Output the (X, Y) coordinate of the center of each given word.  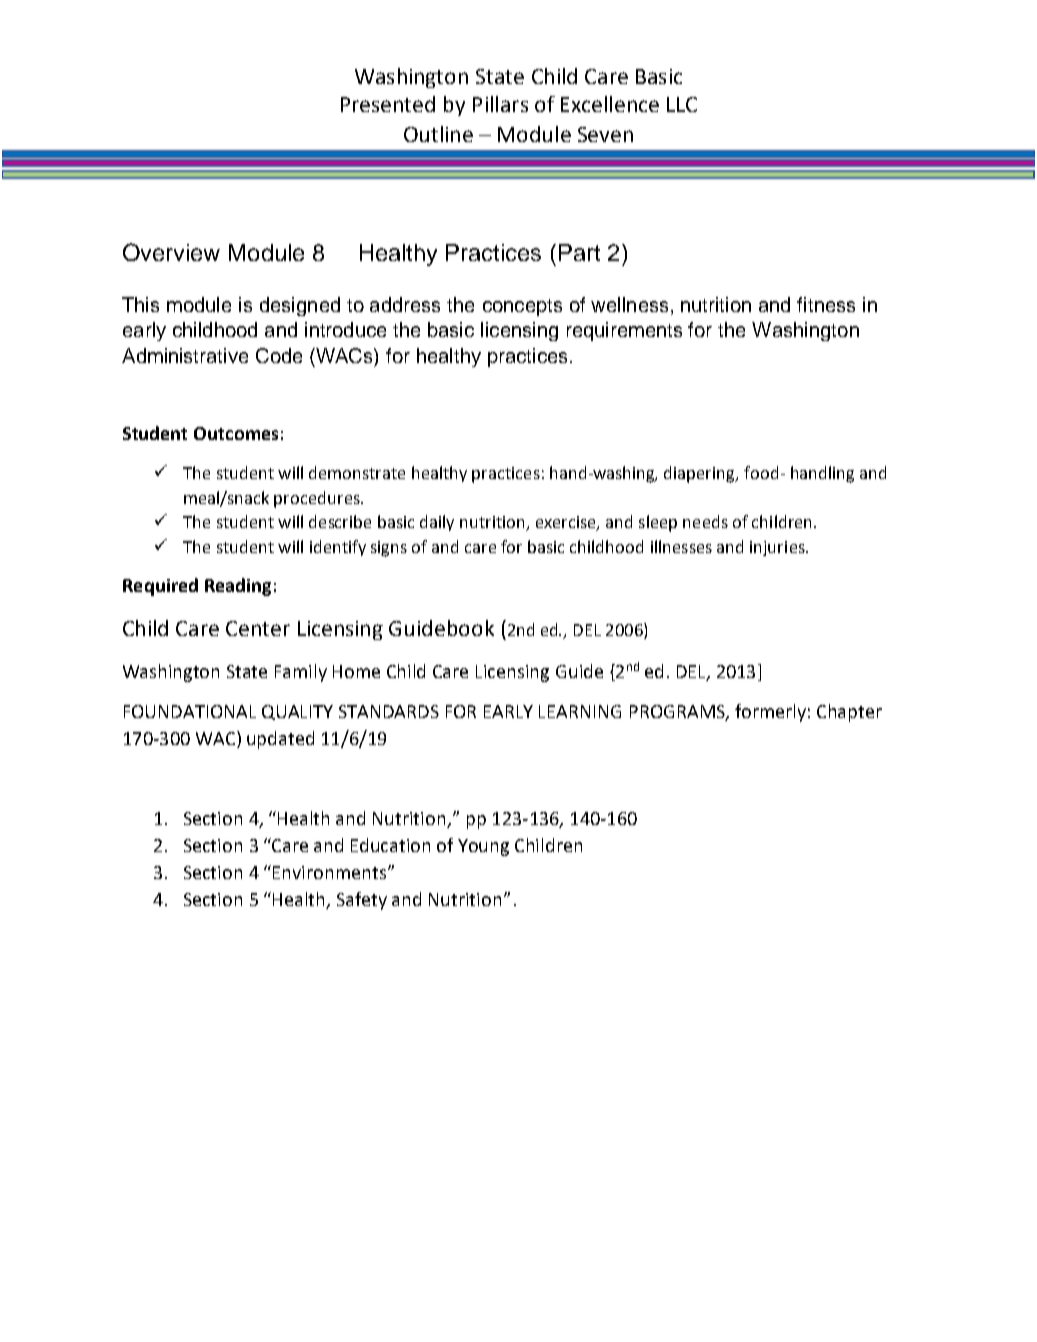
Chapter (849, 713)
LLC (682, 104)
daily (437, 523)
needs (705, 521)
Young (483, 847)
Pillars (500, 104)
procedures (318, 499)
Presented (388, 104)
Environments (329, 872)
